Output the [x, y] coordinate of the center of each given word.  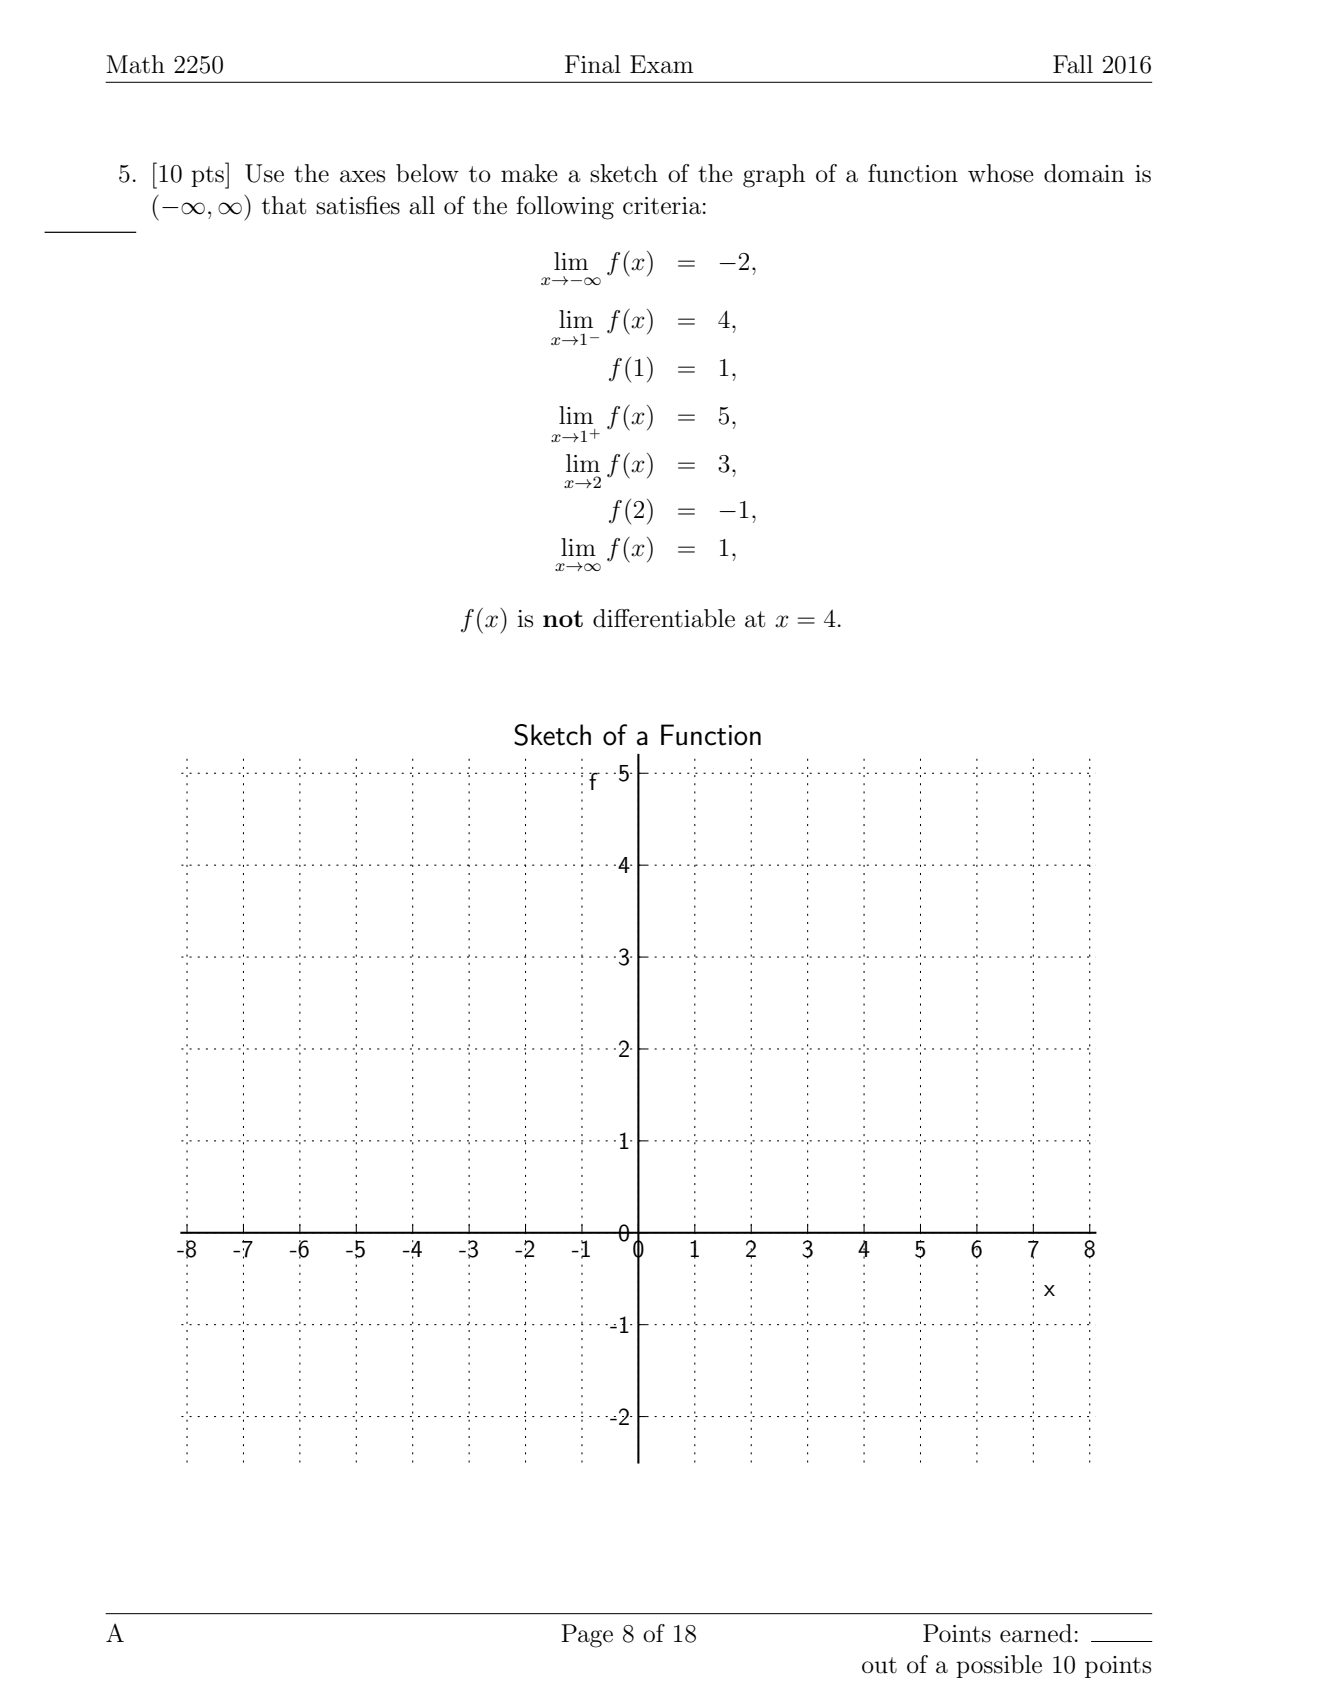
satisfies [358, 205]
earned [1036, 1633]
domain [1084, 173]
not [563, 618]
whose [1001, 173]
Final [593, 64]
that [284, 205]
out [879, 1665]
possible [999, 1666]
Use [264, 173]
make [529, 173]
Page [587, 1636]
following [565, 208]
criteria [662, 206]
